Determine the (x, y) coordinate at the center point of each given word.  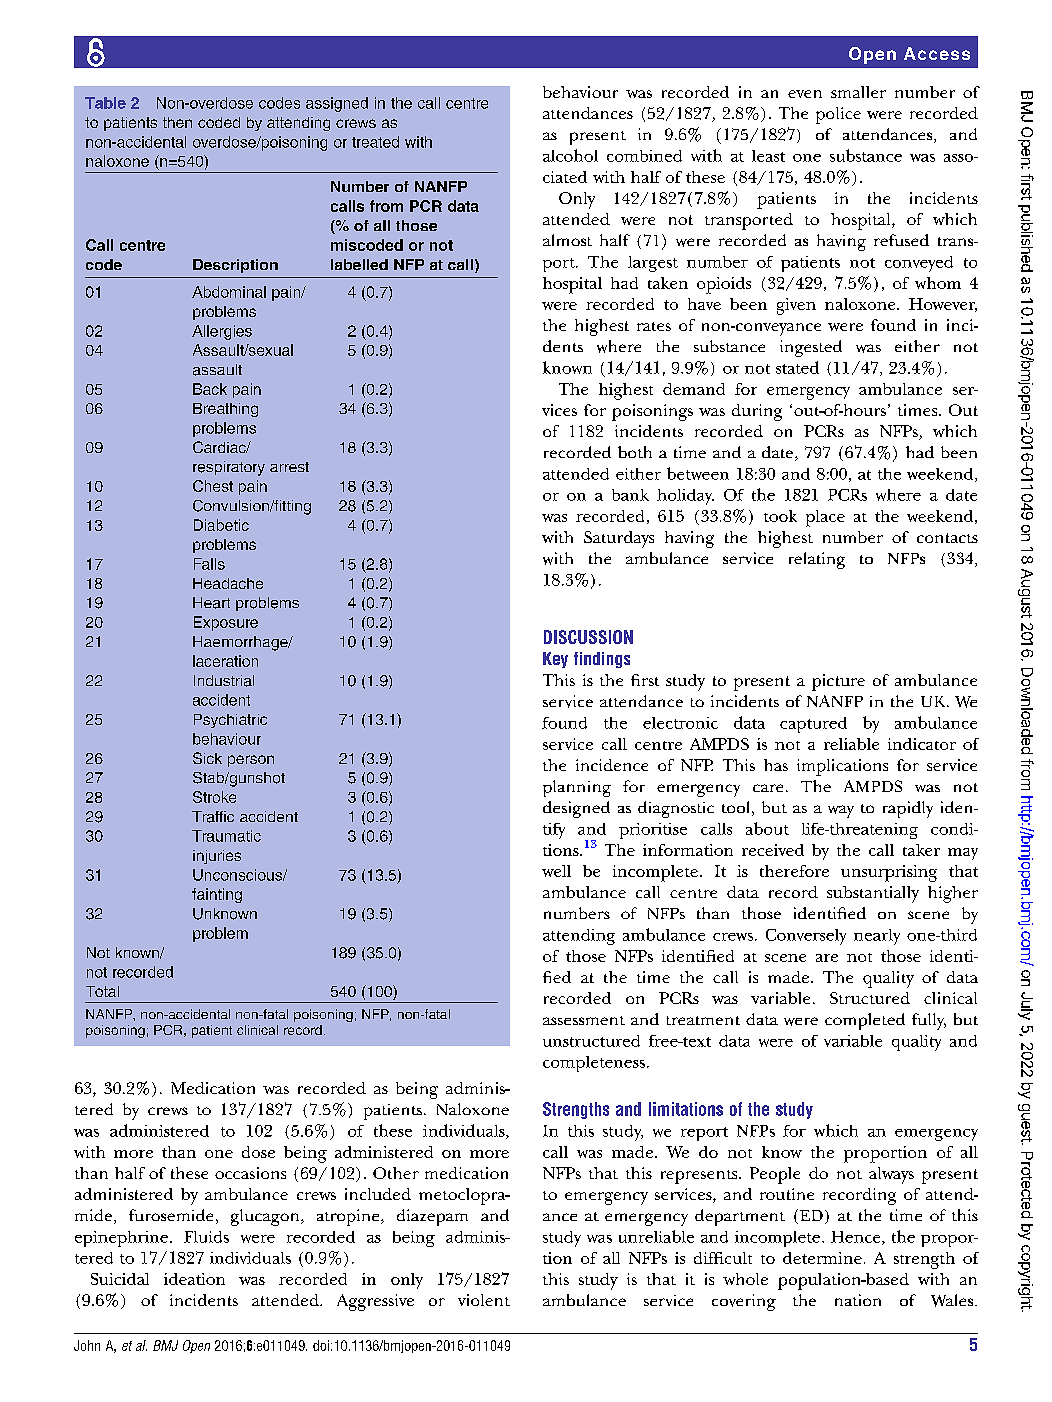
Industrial (224, 681)
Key (555, 660)
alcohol (570, 155)
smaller (858, 92)
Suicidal (120, 1279)
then (177, 122)
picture (838, 682)
